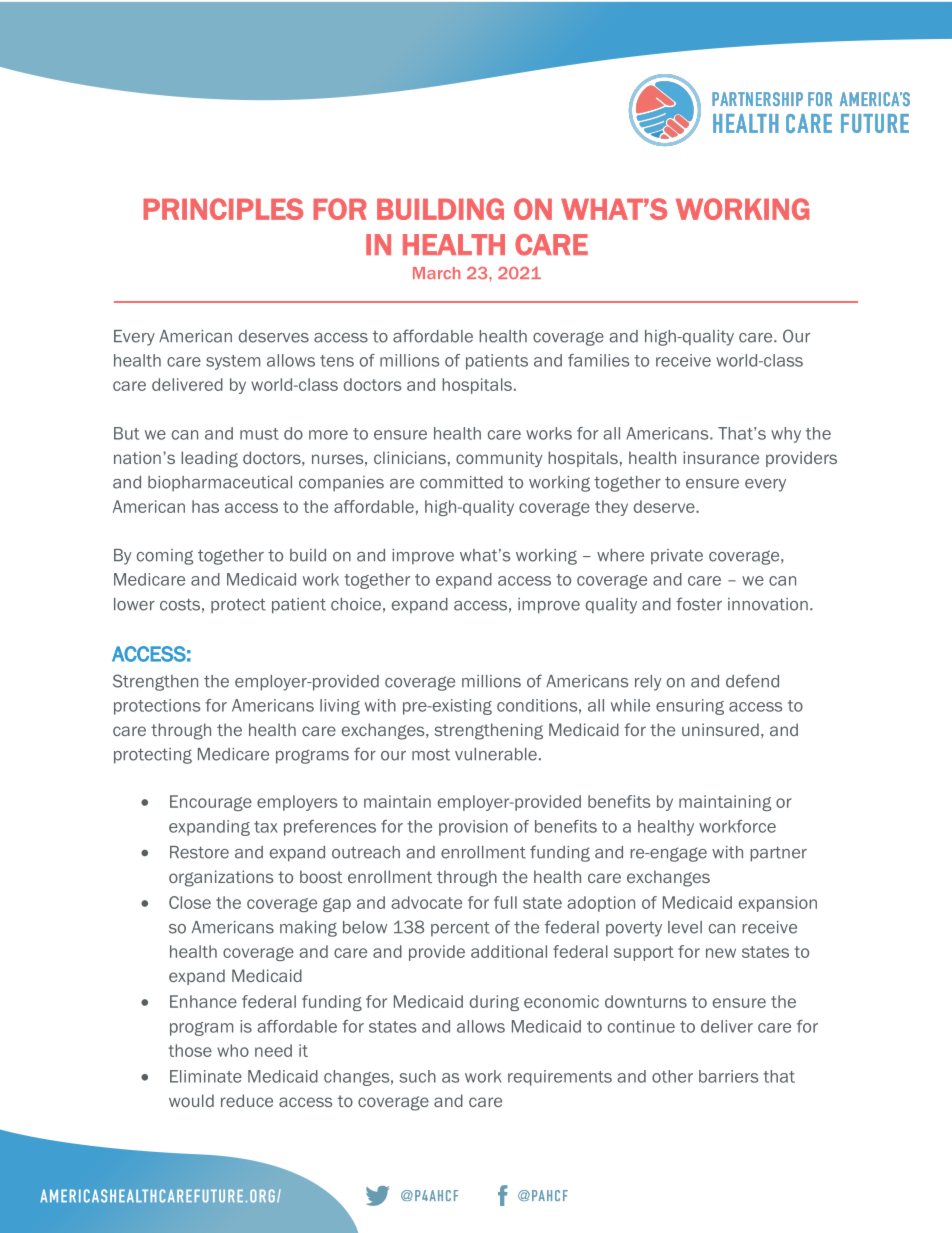 Image resolution: width=952 pixels, height=1233 pixels. I want to click on March, so click(436, 273).
